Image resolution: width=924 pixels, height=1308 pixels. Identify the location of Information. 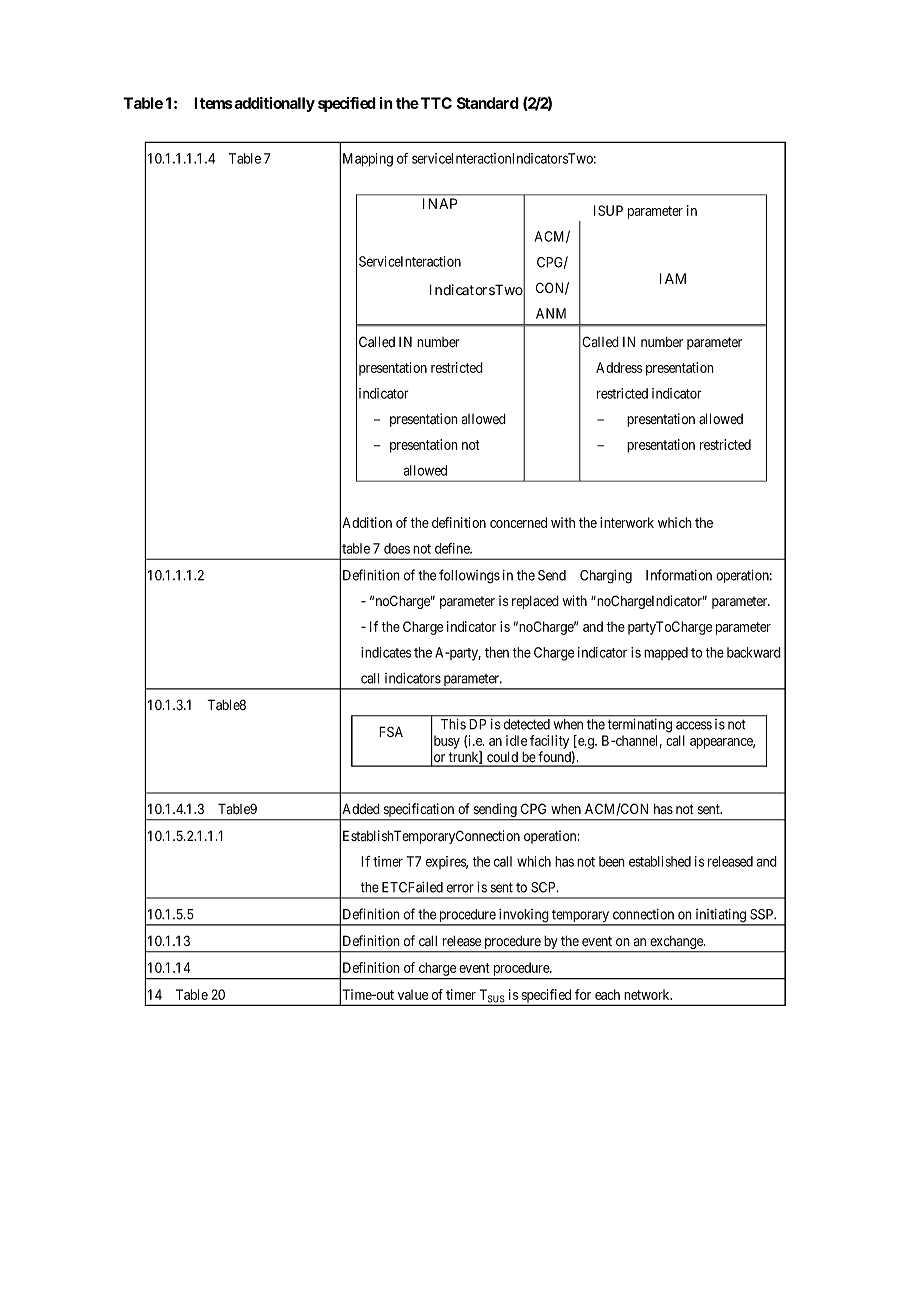
(679, 575).
